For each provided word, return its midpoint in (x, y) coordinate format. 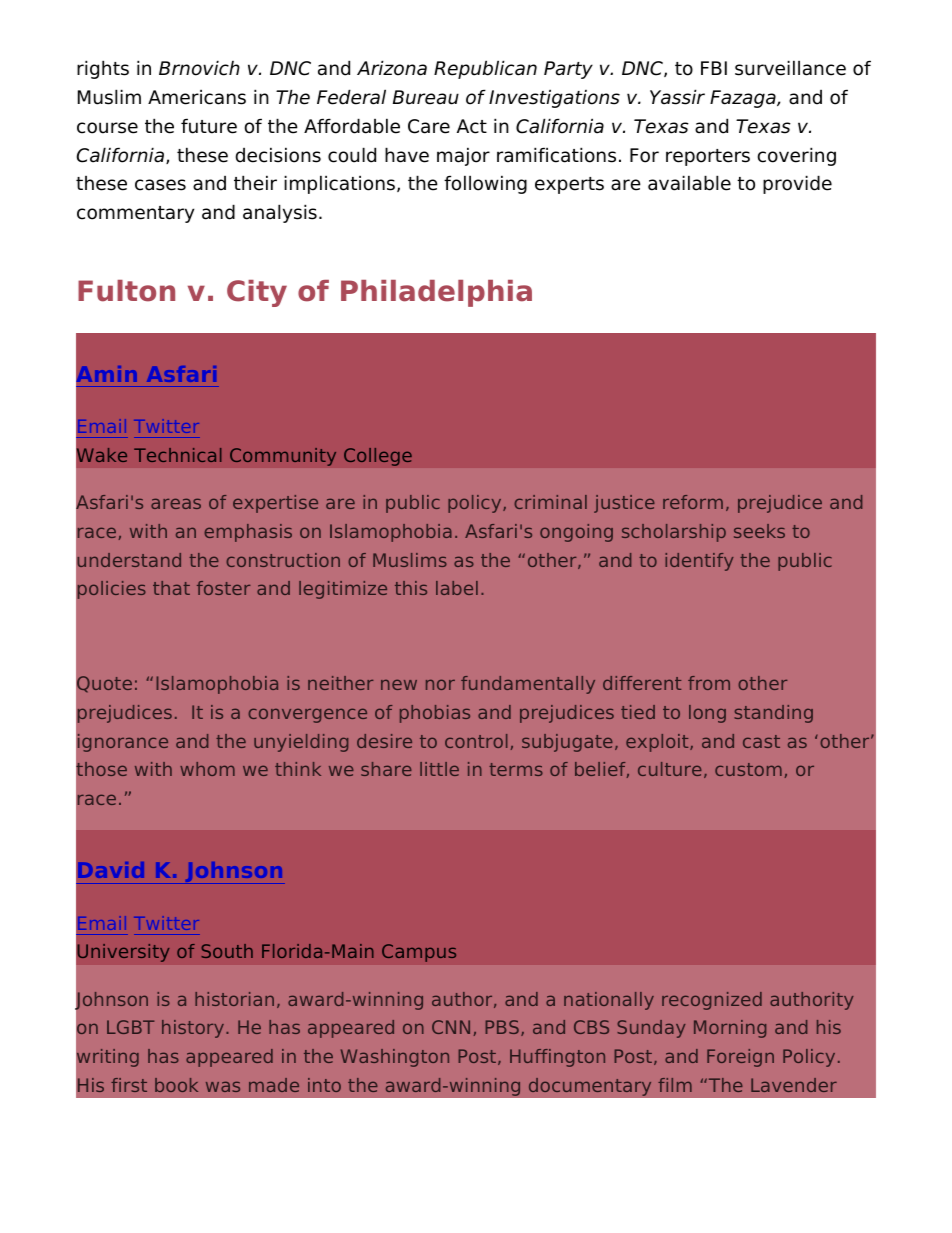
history (194, 1029)
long (707, 714)
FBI (714, 68)
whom (207, 769)
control (476, 741)
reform (693, 502)
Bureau (426, 97)
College (378, 457)
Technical (178, 455)
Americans (197, 97)
